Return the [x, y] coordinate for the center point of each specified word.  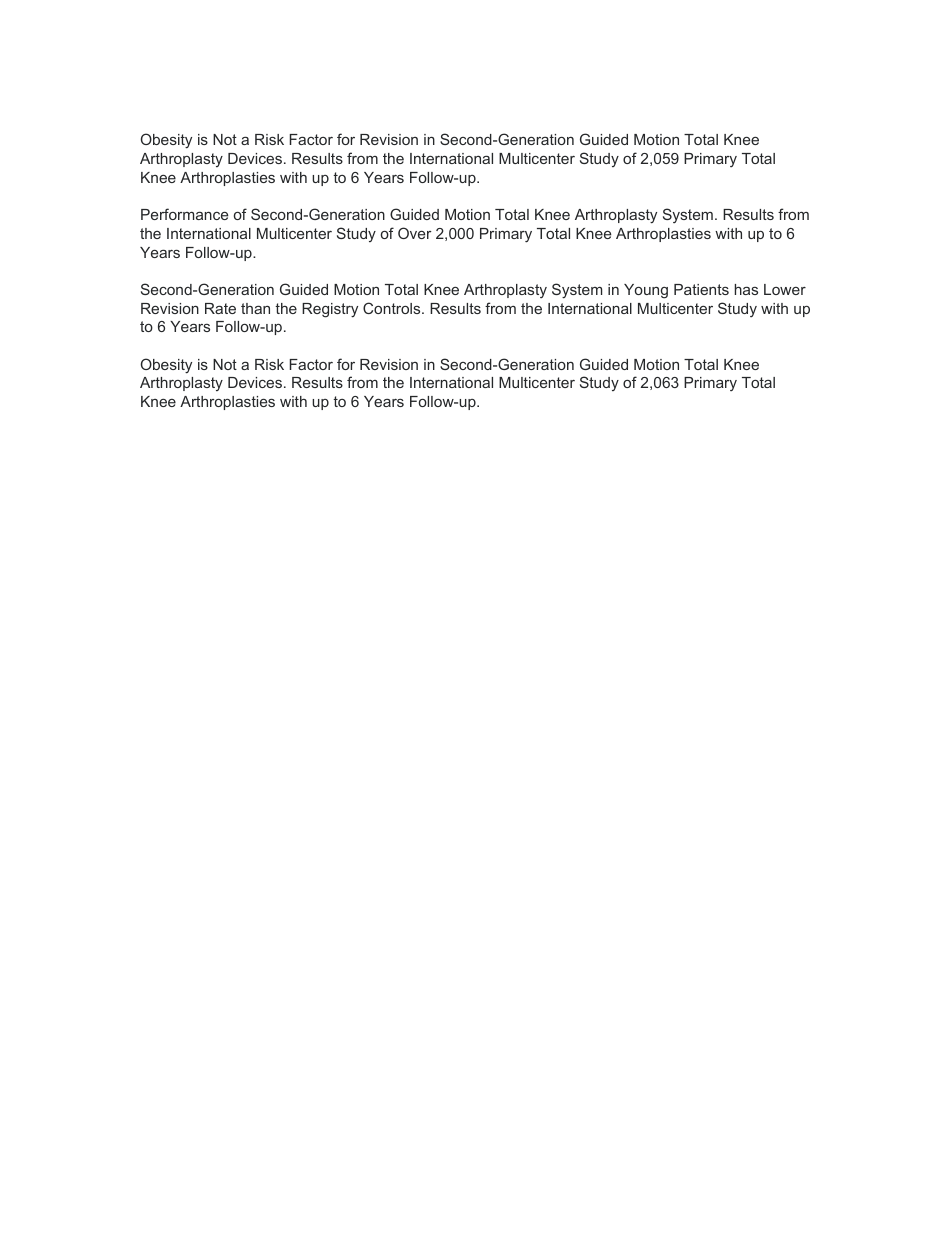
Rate [220, 308]
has [746, 289]
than [255, 308]
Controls [393, 308]
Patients [701, 289]
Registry [330, 310]
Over [415, 233]
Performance [184, 214]
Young [646, 291]
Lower [785, 289]
